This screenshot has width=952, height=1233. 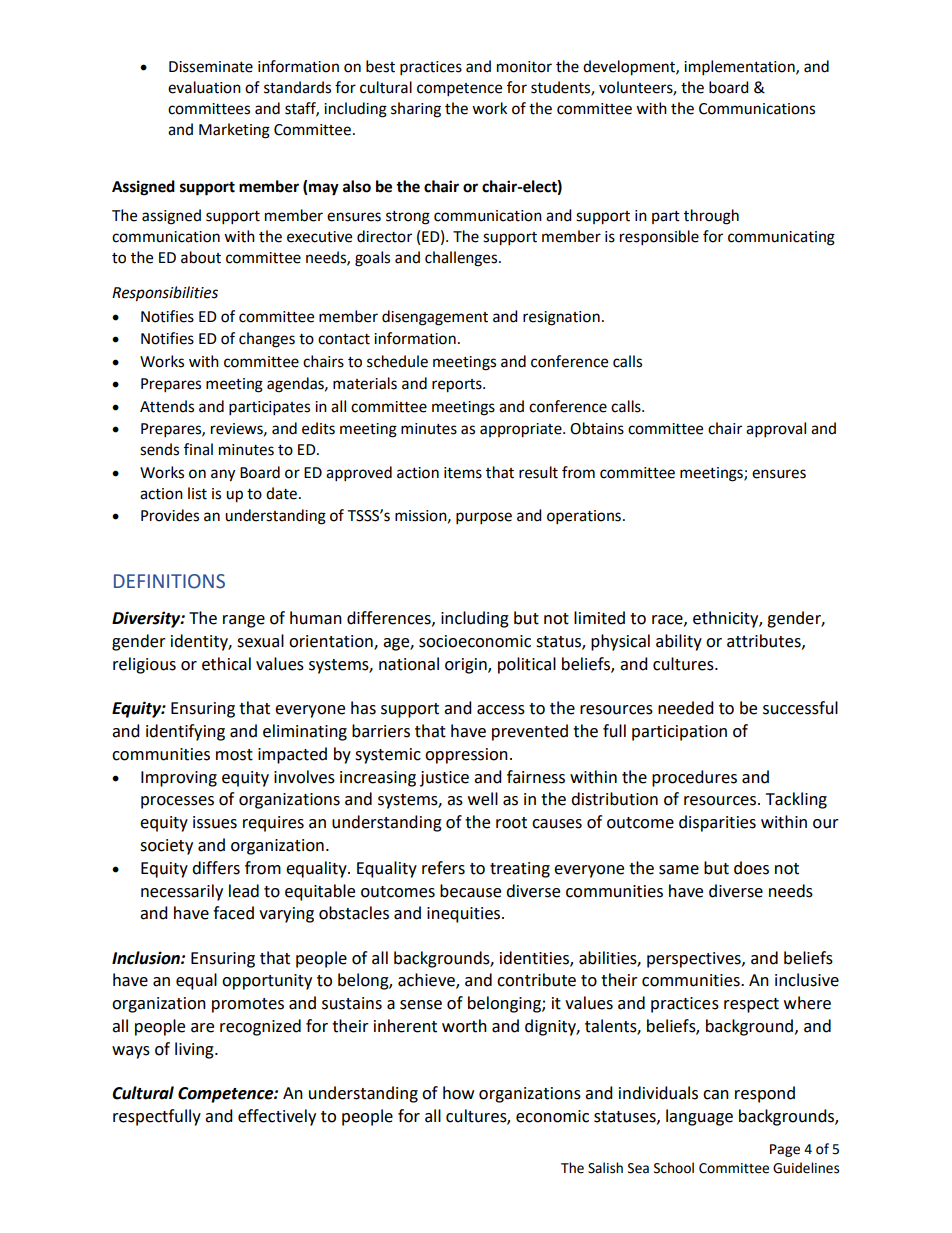 I want to click on how, so click(x=458, y=1093).
